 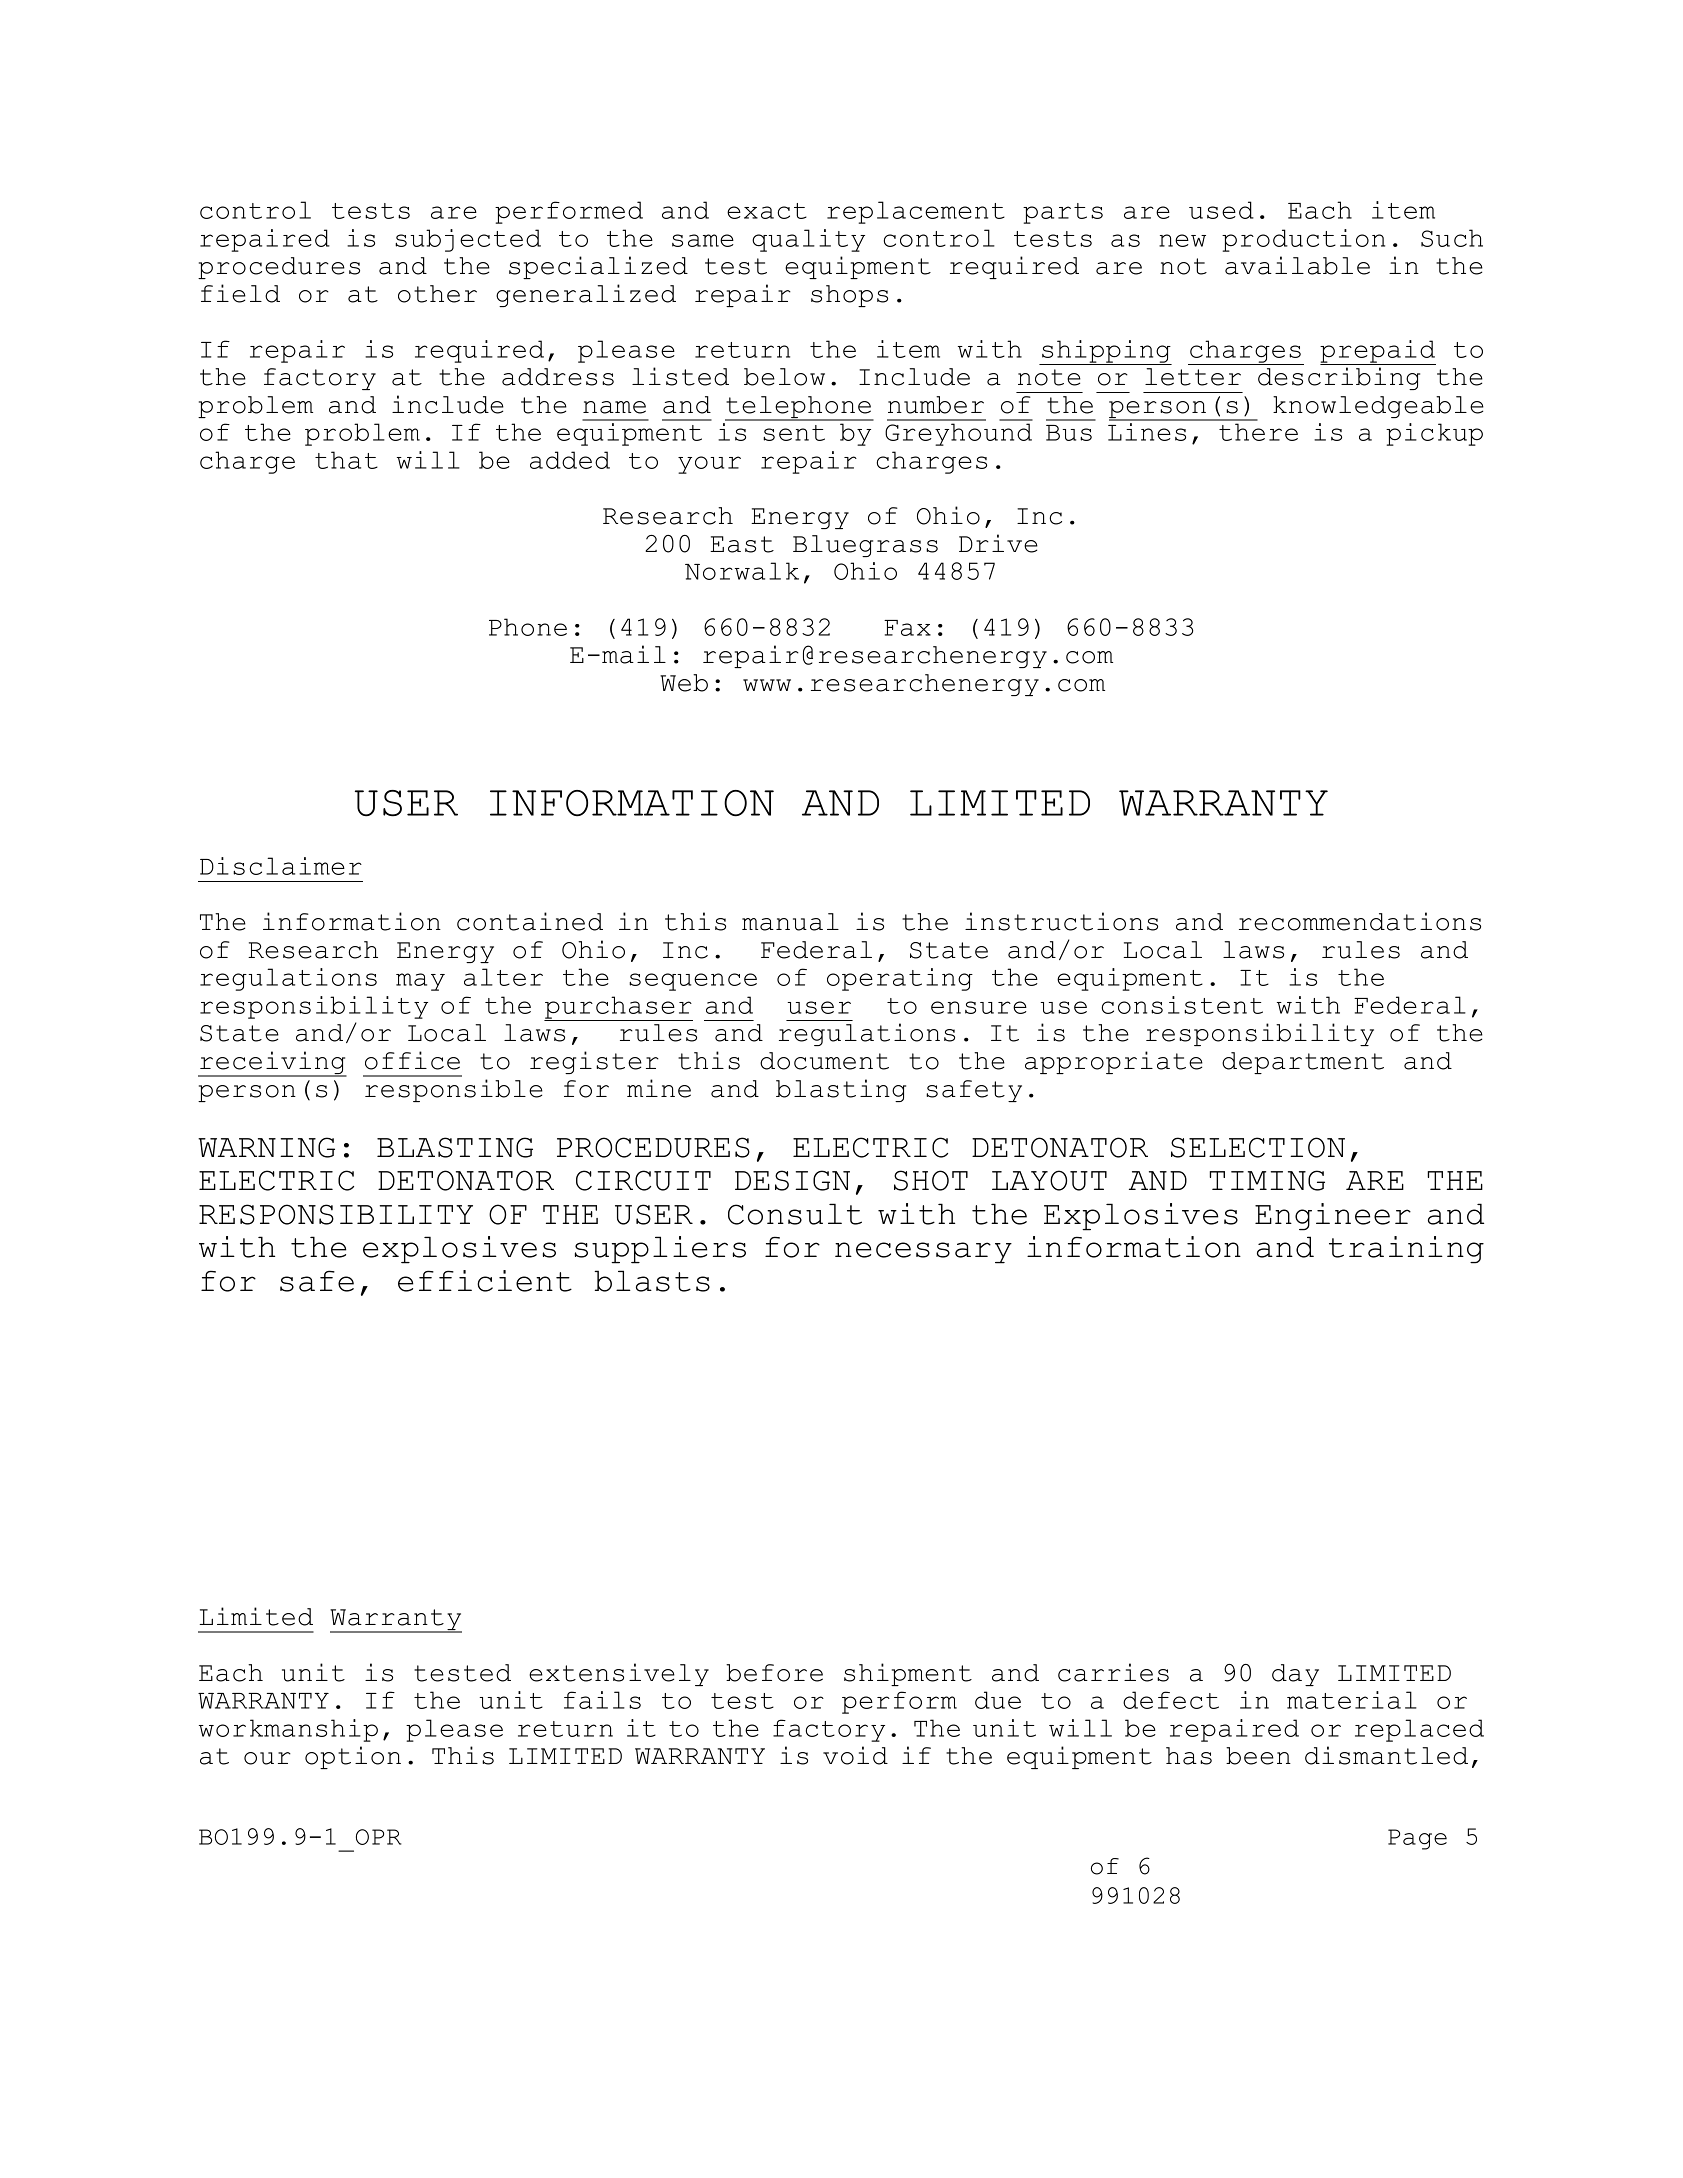 What do you see at coordinates (1267, 1180) in the page?
I see `TIMING` at bounding box center [1267, 1180].
